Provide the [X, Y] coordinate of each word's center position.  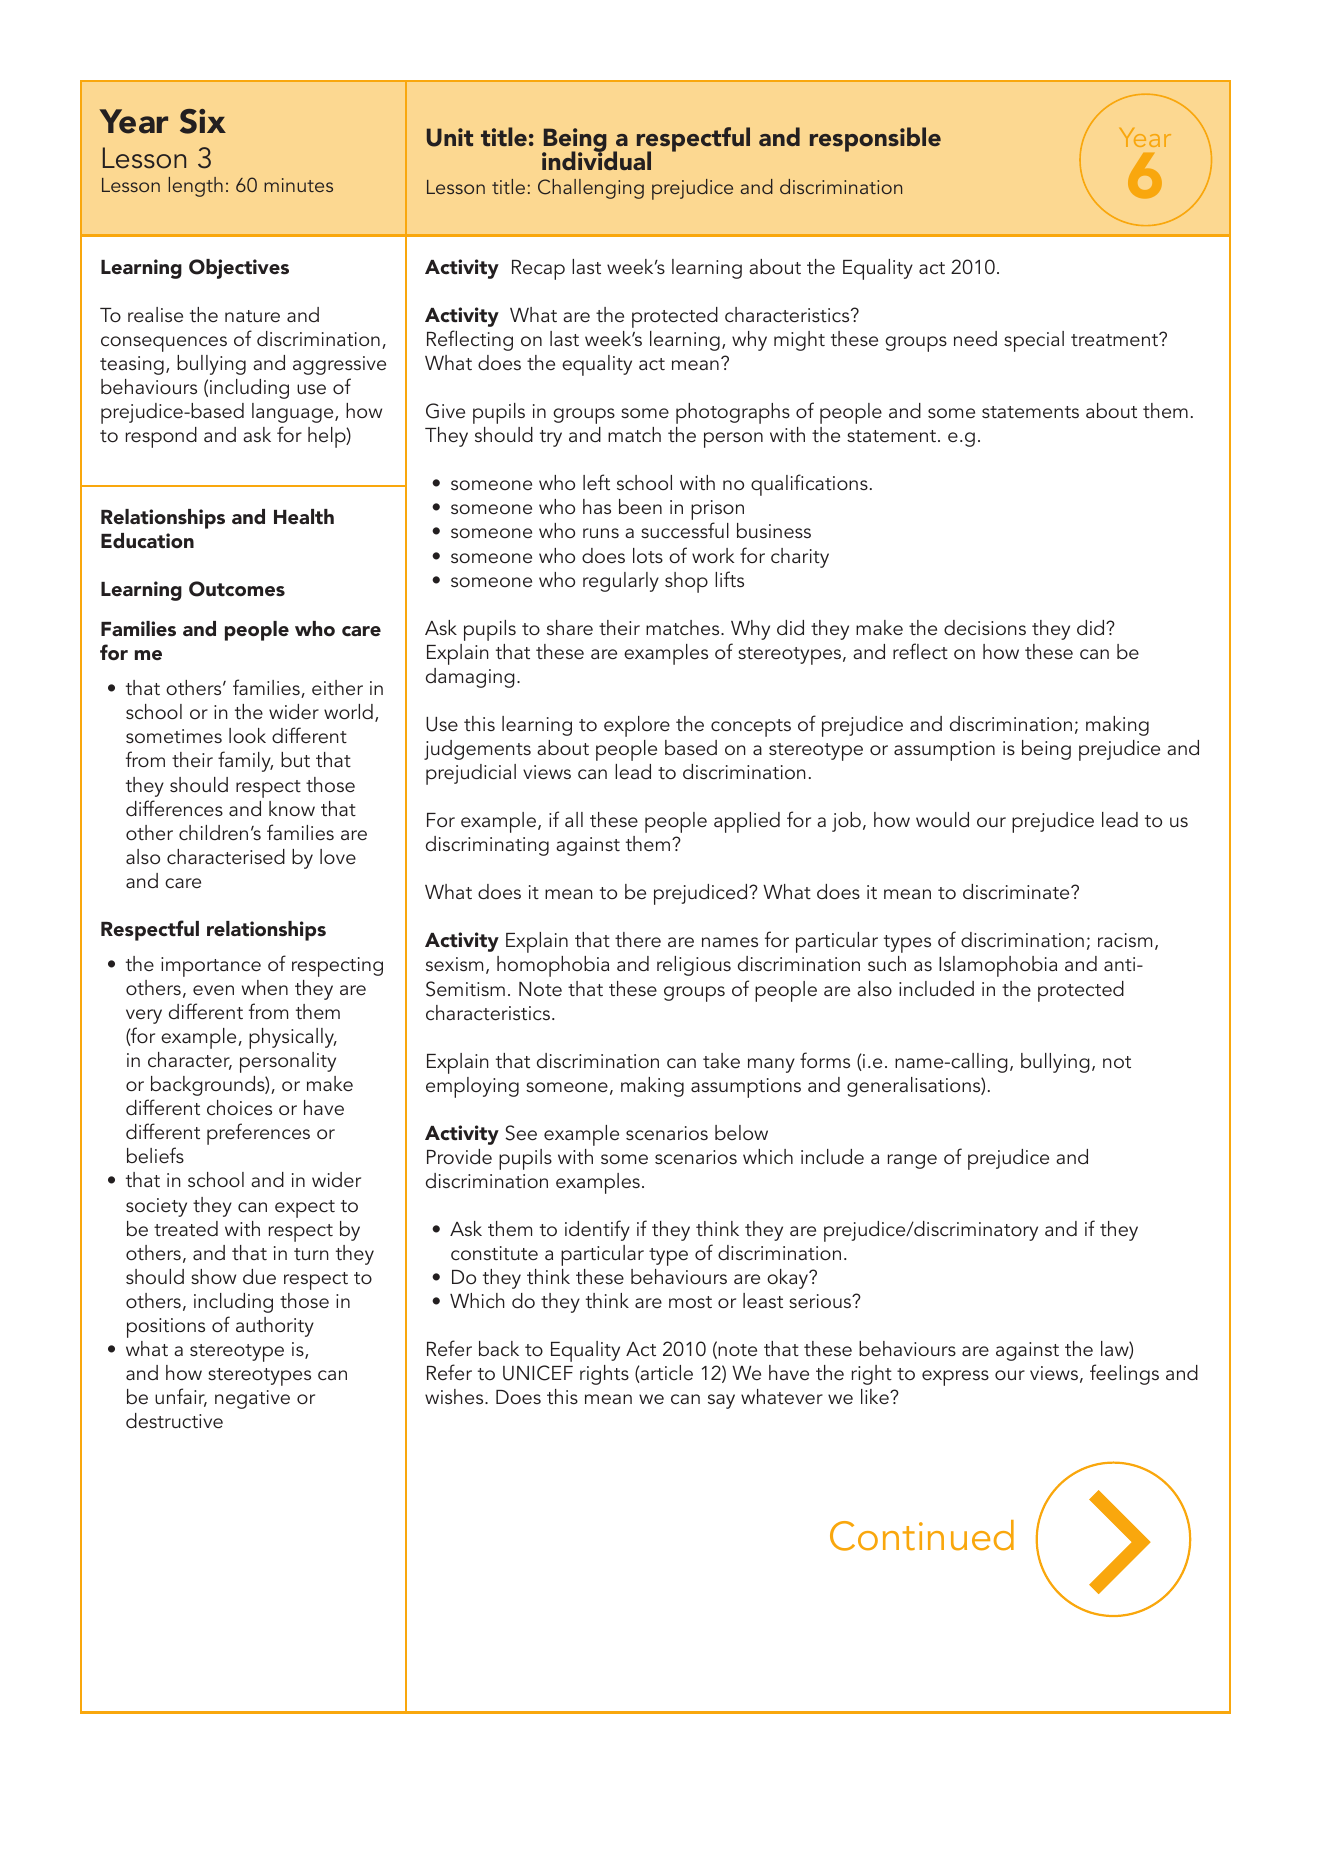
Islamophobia [998, 966]
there [638, 939]
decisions [985, 627]
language [294, 413]
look [247, 735]
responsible [875, 139]
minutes [298, 185]
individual [596, 160]
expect [305, 1209]
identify [597, 1230]
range [912, 1161]
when [265, 987]
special [1034, 341]
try [551, 438]
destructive [174, 1420]
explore [637, 726]
